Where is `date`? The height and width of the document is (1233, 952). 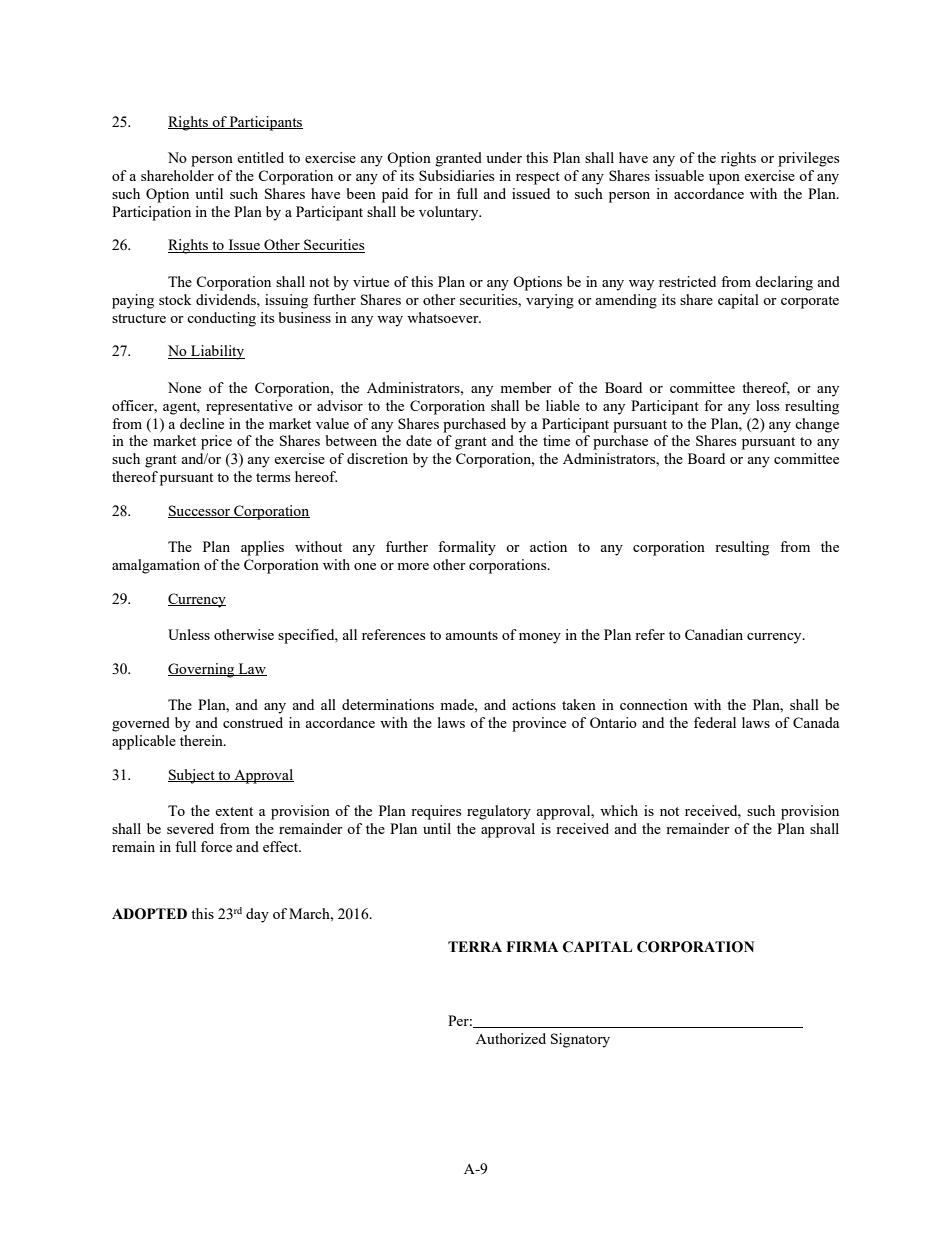 date is located at coordinates (419, 440).
